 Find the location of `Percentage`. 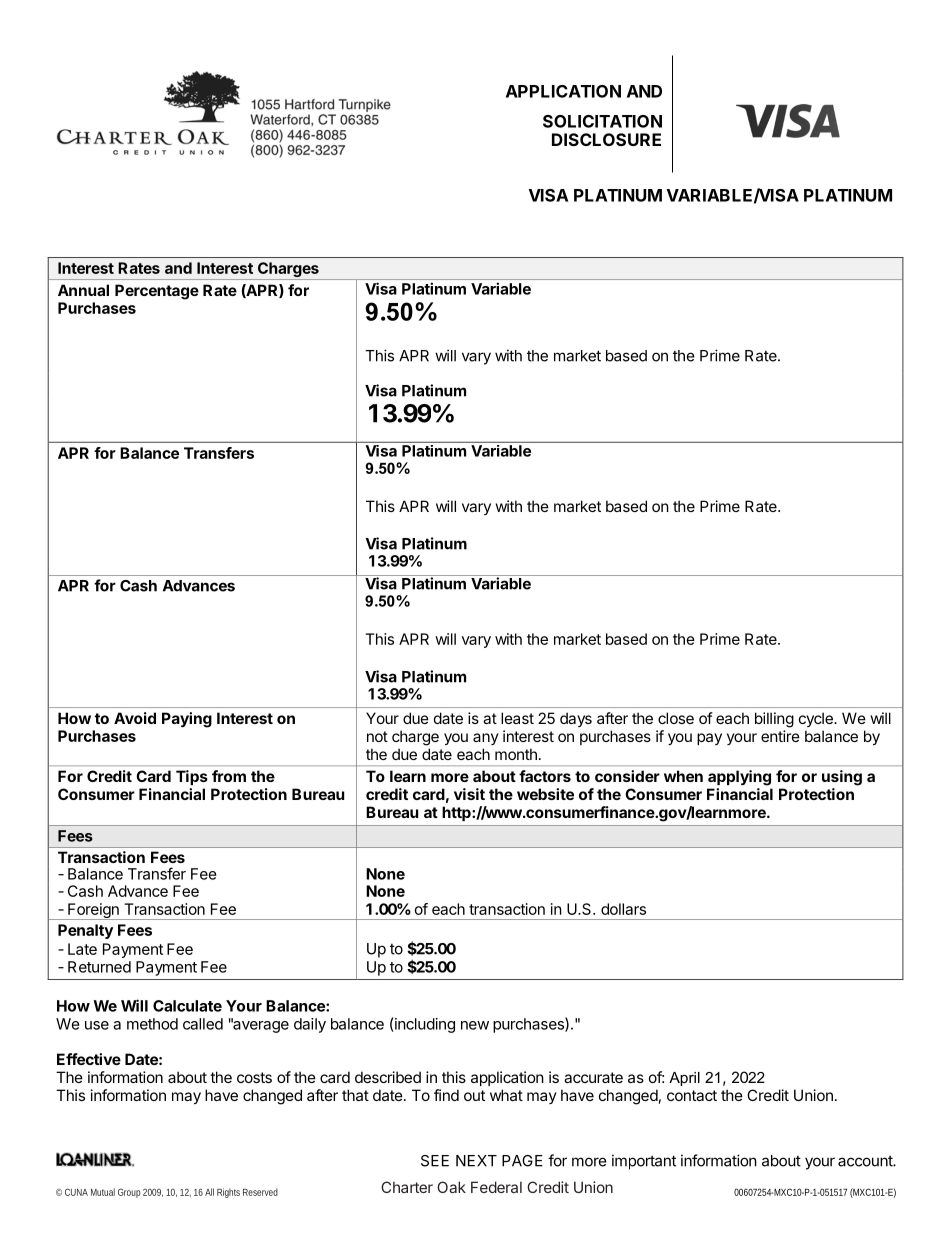

Percentage is located at coordinates (157, 292).
